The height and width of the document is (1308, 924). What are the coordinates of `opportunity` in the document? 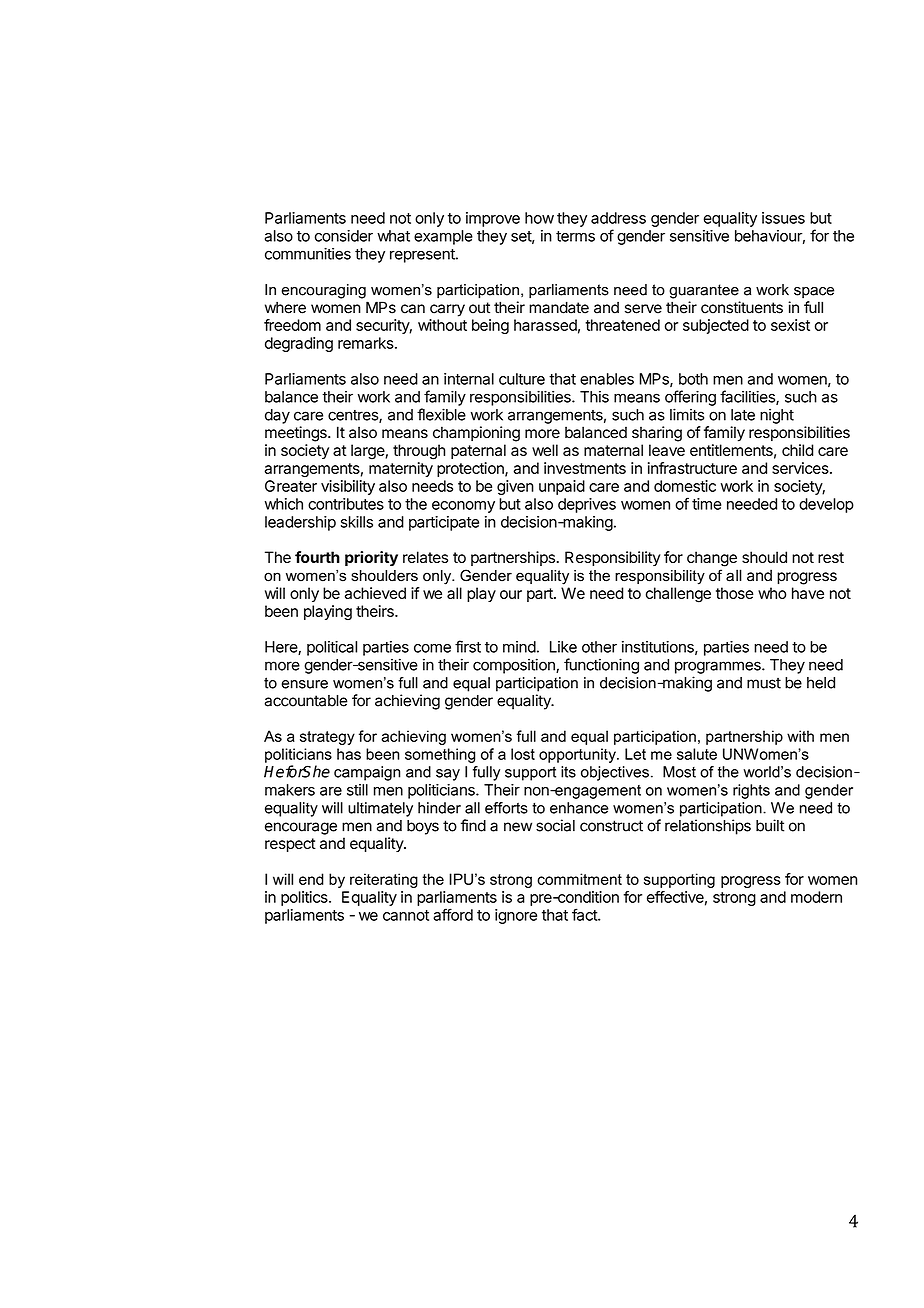 It's located at (578, 755).
